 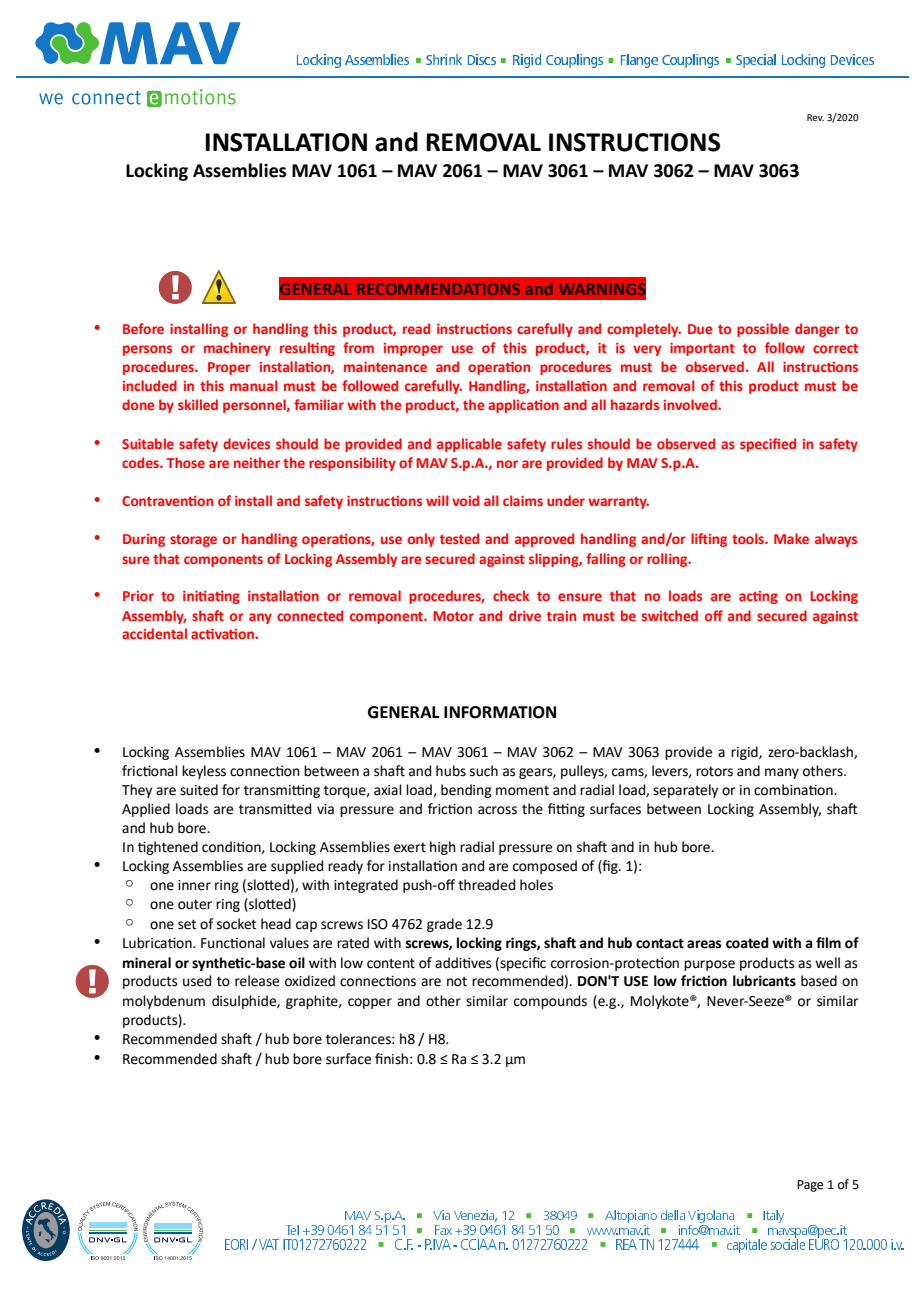 I want to click on compounds, so click(x=550, y=1002).
